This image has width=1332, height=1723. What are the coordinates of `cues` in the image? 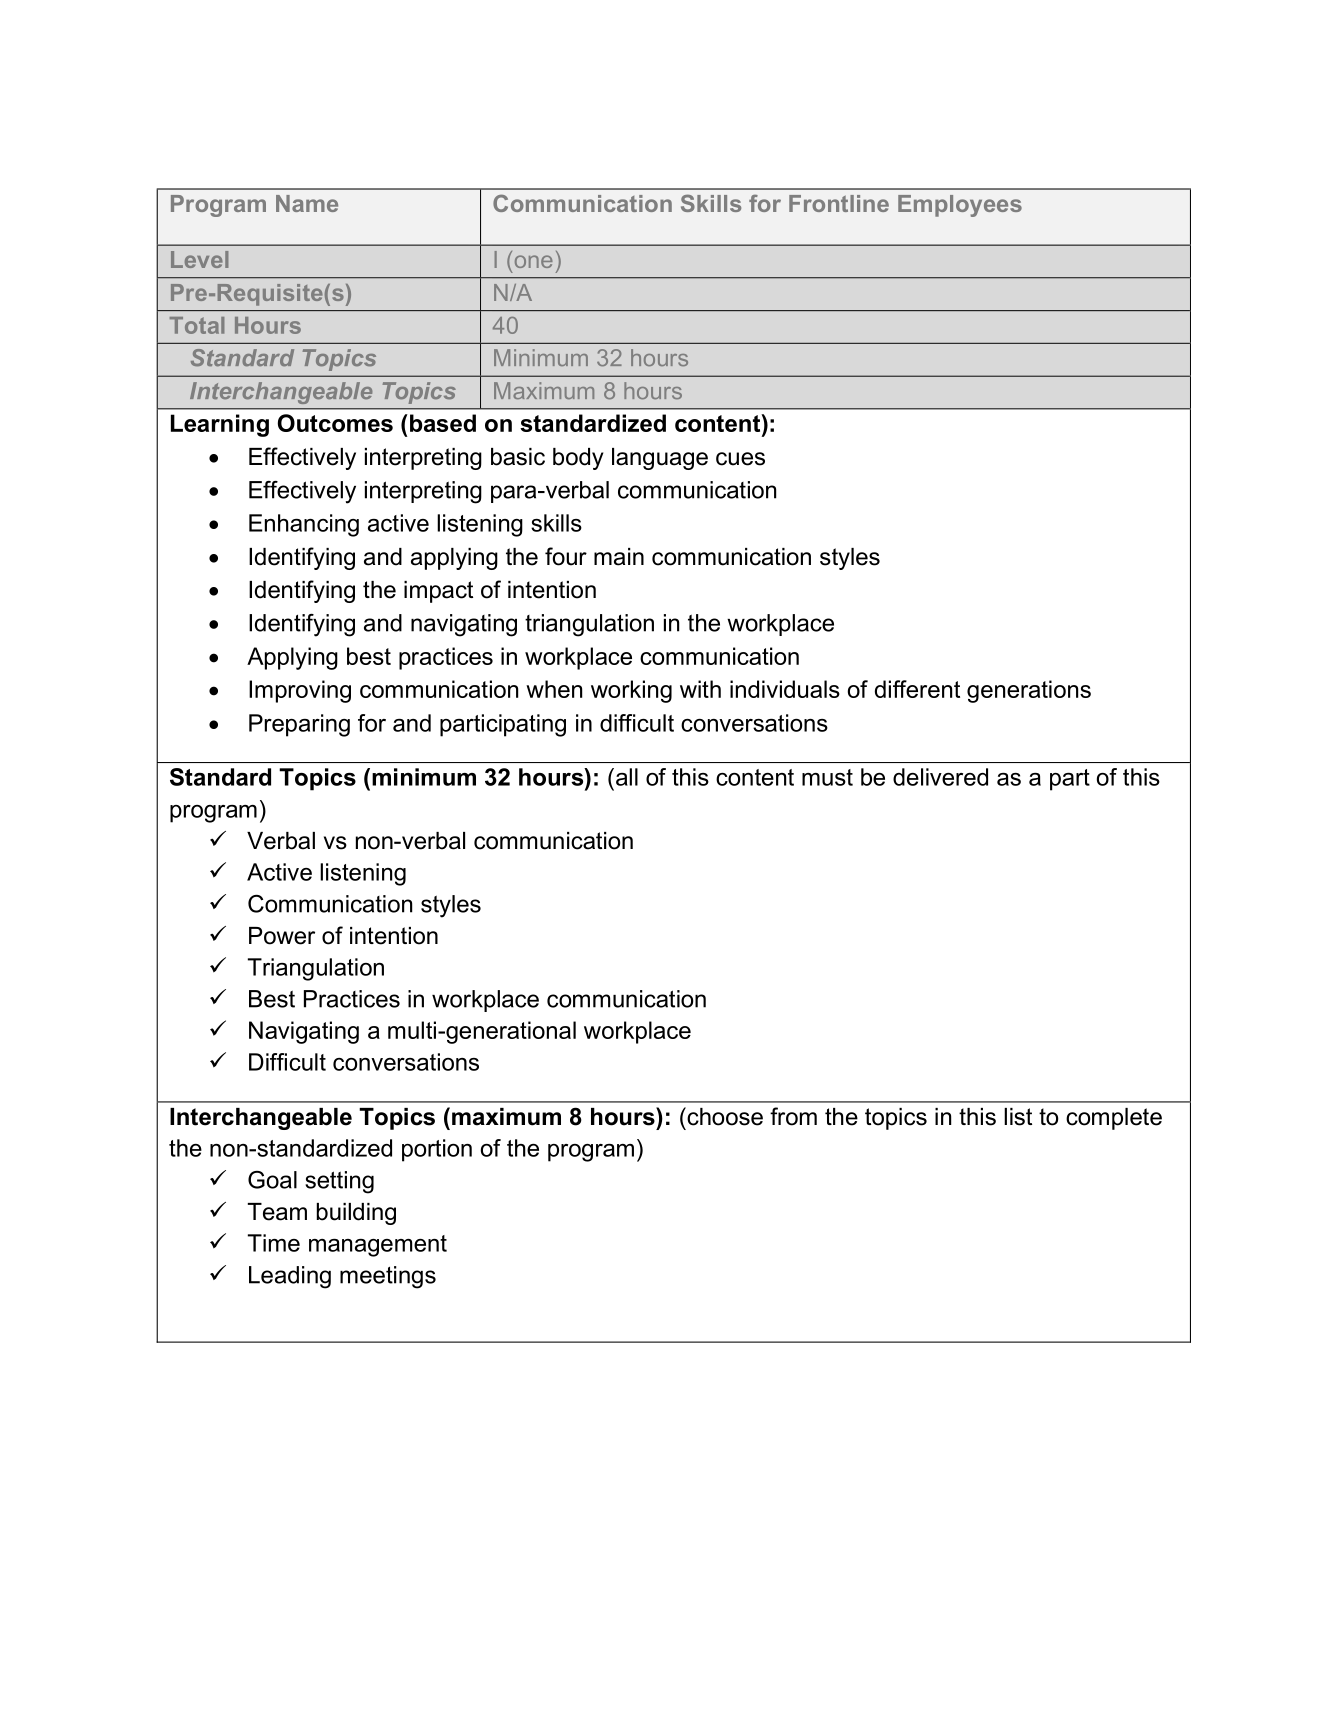 It's located at (740, 459).
